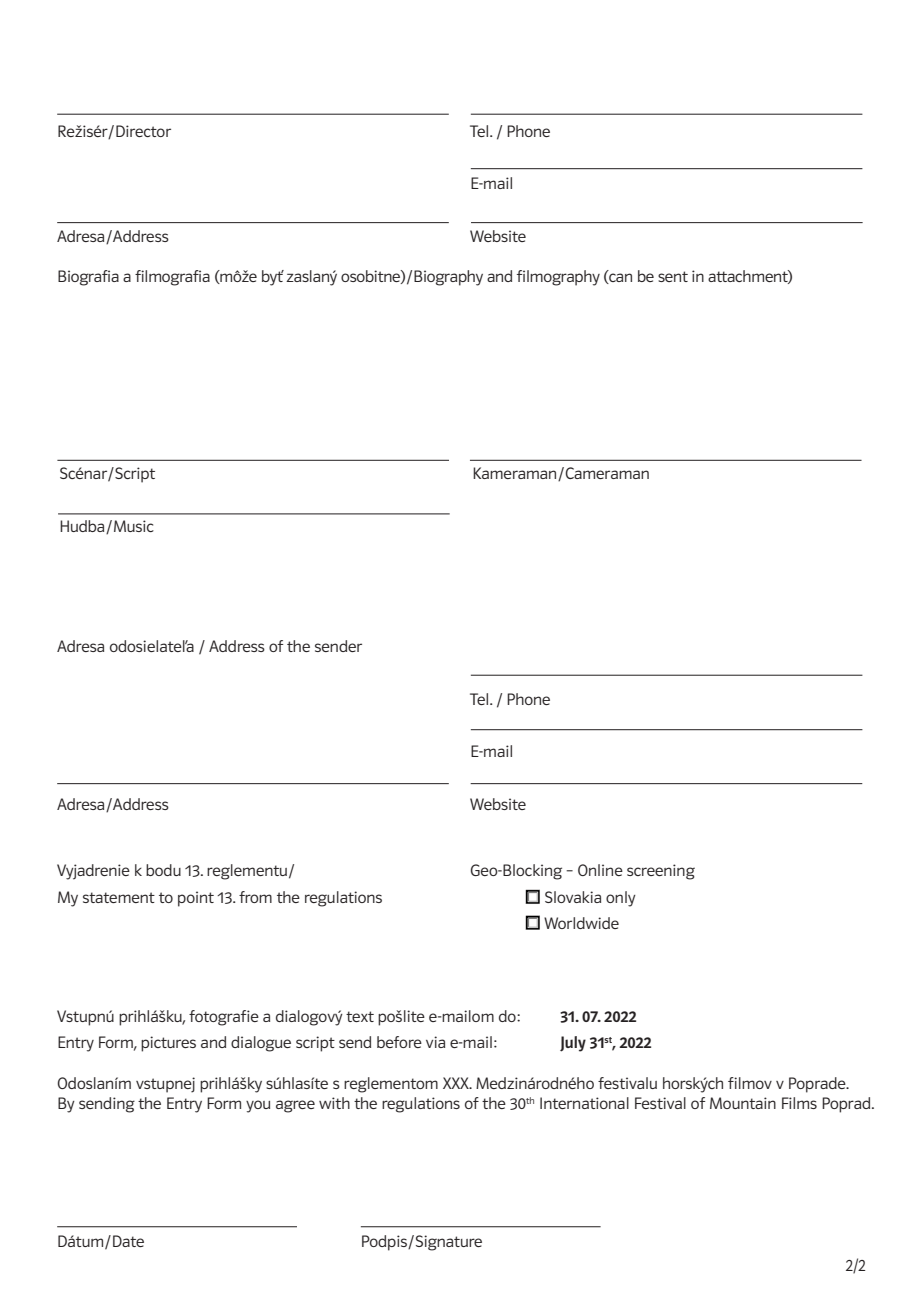 The height and width of the screenshot is (1308, 924). I want to click on statement, so click(119, 897).
